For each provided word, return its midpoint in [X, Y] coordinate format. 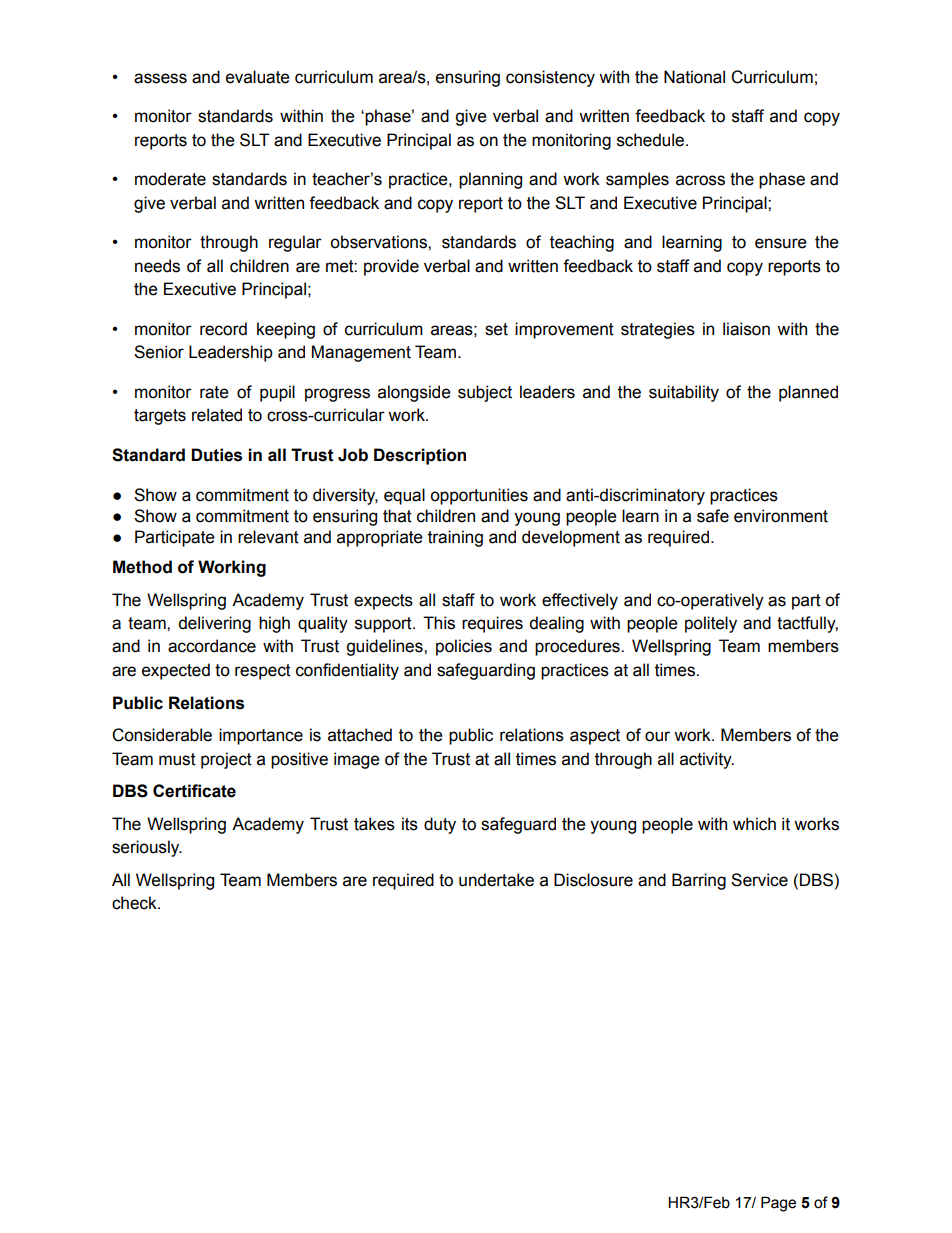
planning [490, 180]
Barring [699, 881]
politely [711, 624]
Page [778, 1204]
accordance [212, 646]
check [135, 903]
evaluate [258, 77]
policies [464, 647]
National [694, 77]
